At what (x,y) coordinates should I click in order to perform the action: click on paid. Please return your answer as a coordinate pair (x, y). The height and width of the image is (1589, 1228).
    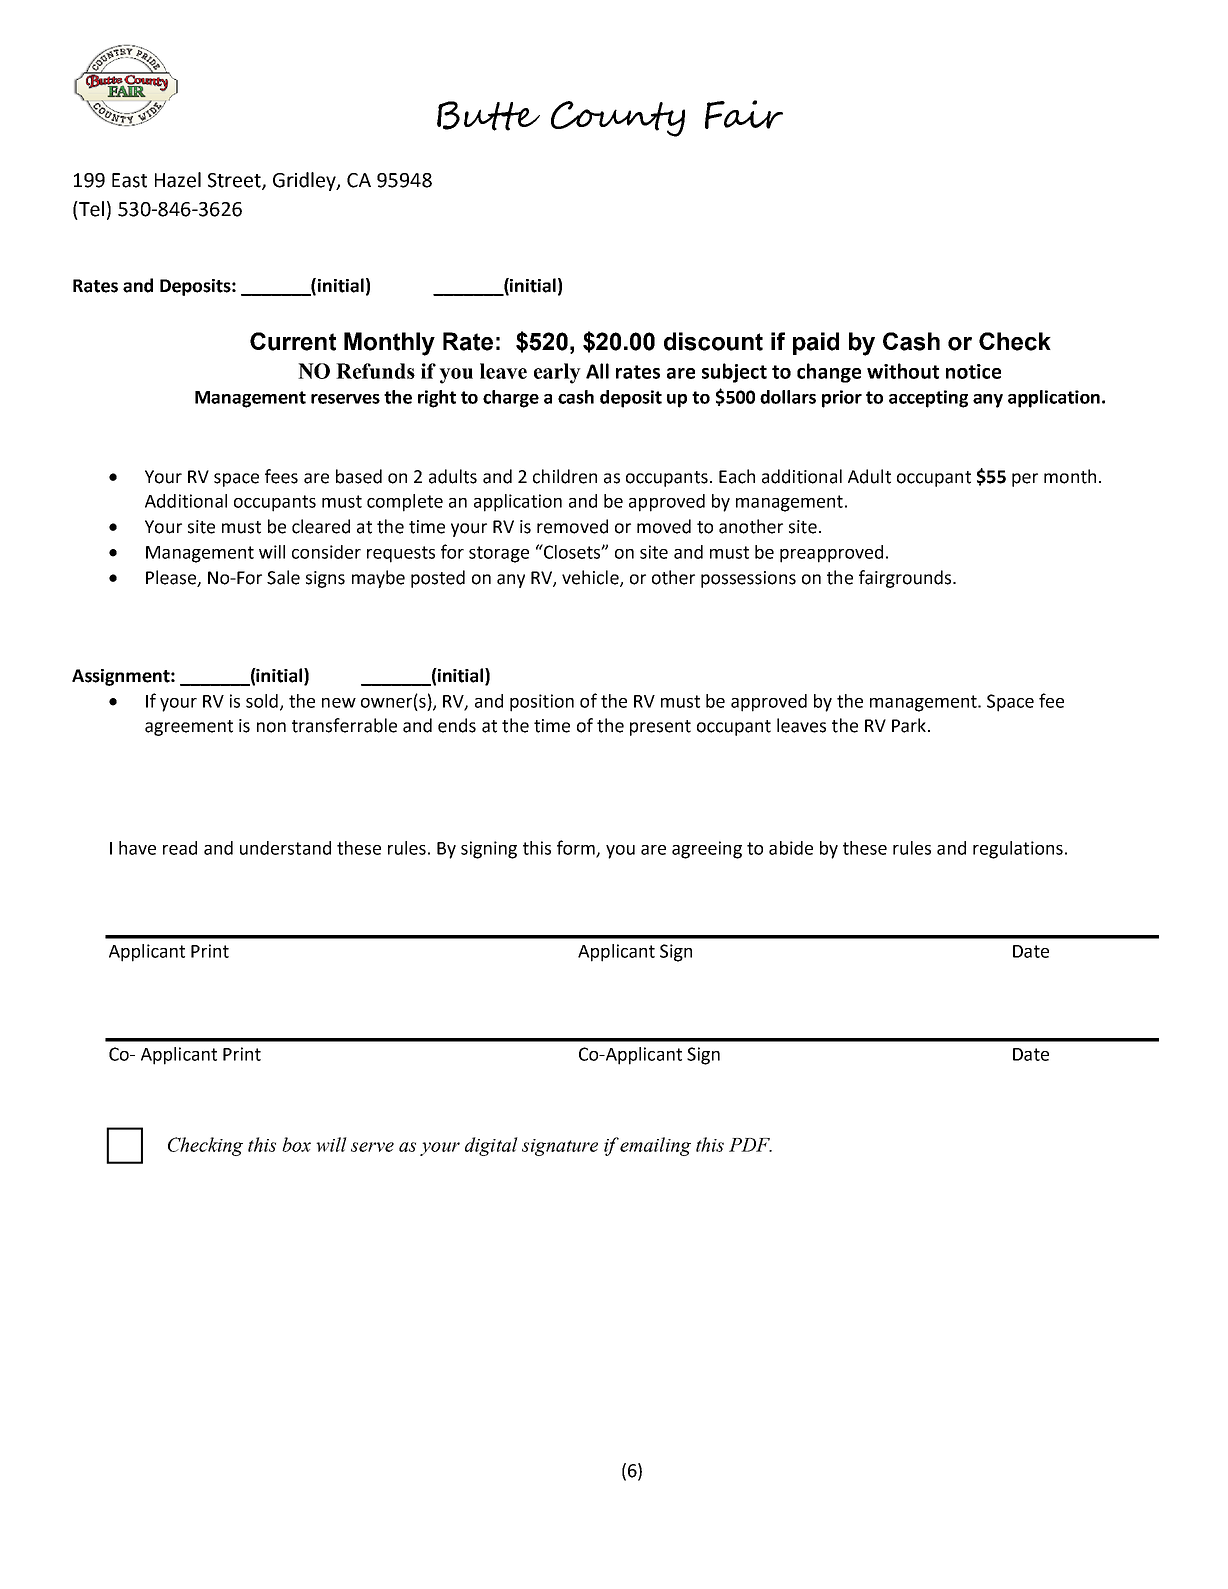
    Looking at the image, I should click on (816, 343).
